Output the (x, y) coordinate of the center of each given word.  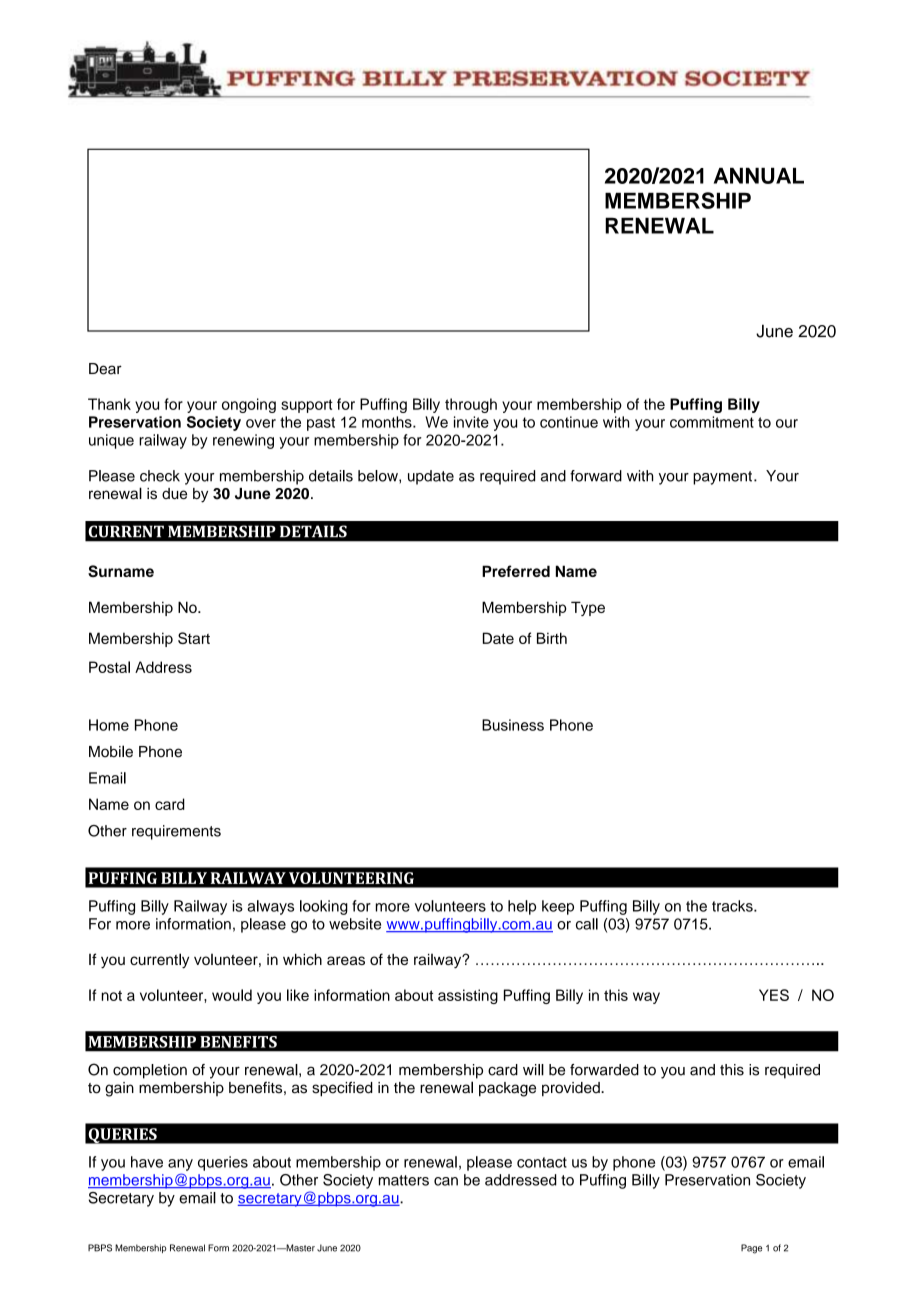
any (180, 1165)
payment (722, 478)
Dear (105, 369)
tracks (733, 906)
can (446, 1181)
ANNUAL (759, 176)
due (174, 493)
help (522, 907)
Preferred (516, 571)
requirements (176, 832)
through (471, 405)
